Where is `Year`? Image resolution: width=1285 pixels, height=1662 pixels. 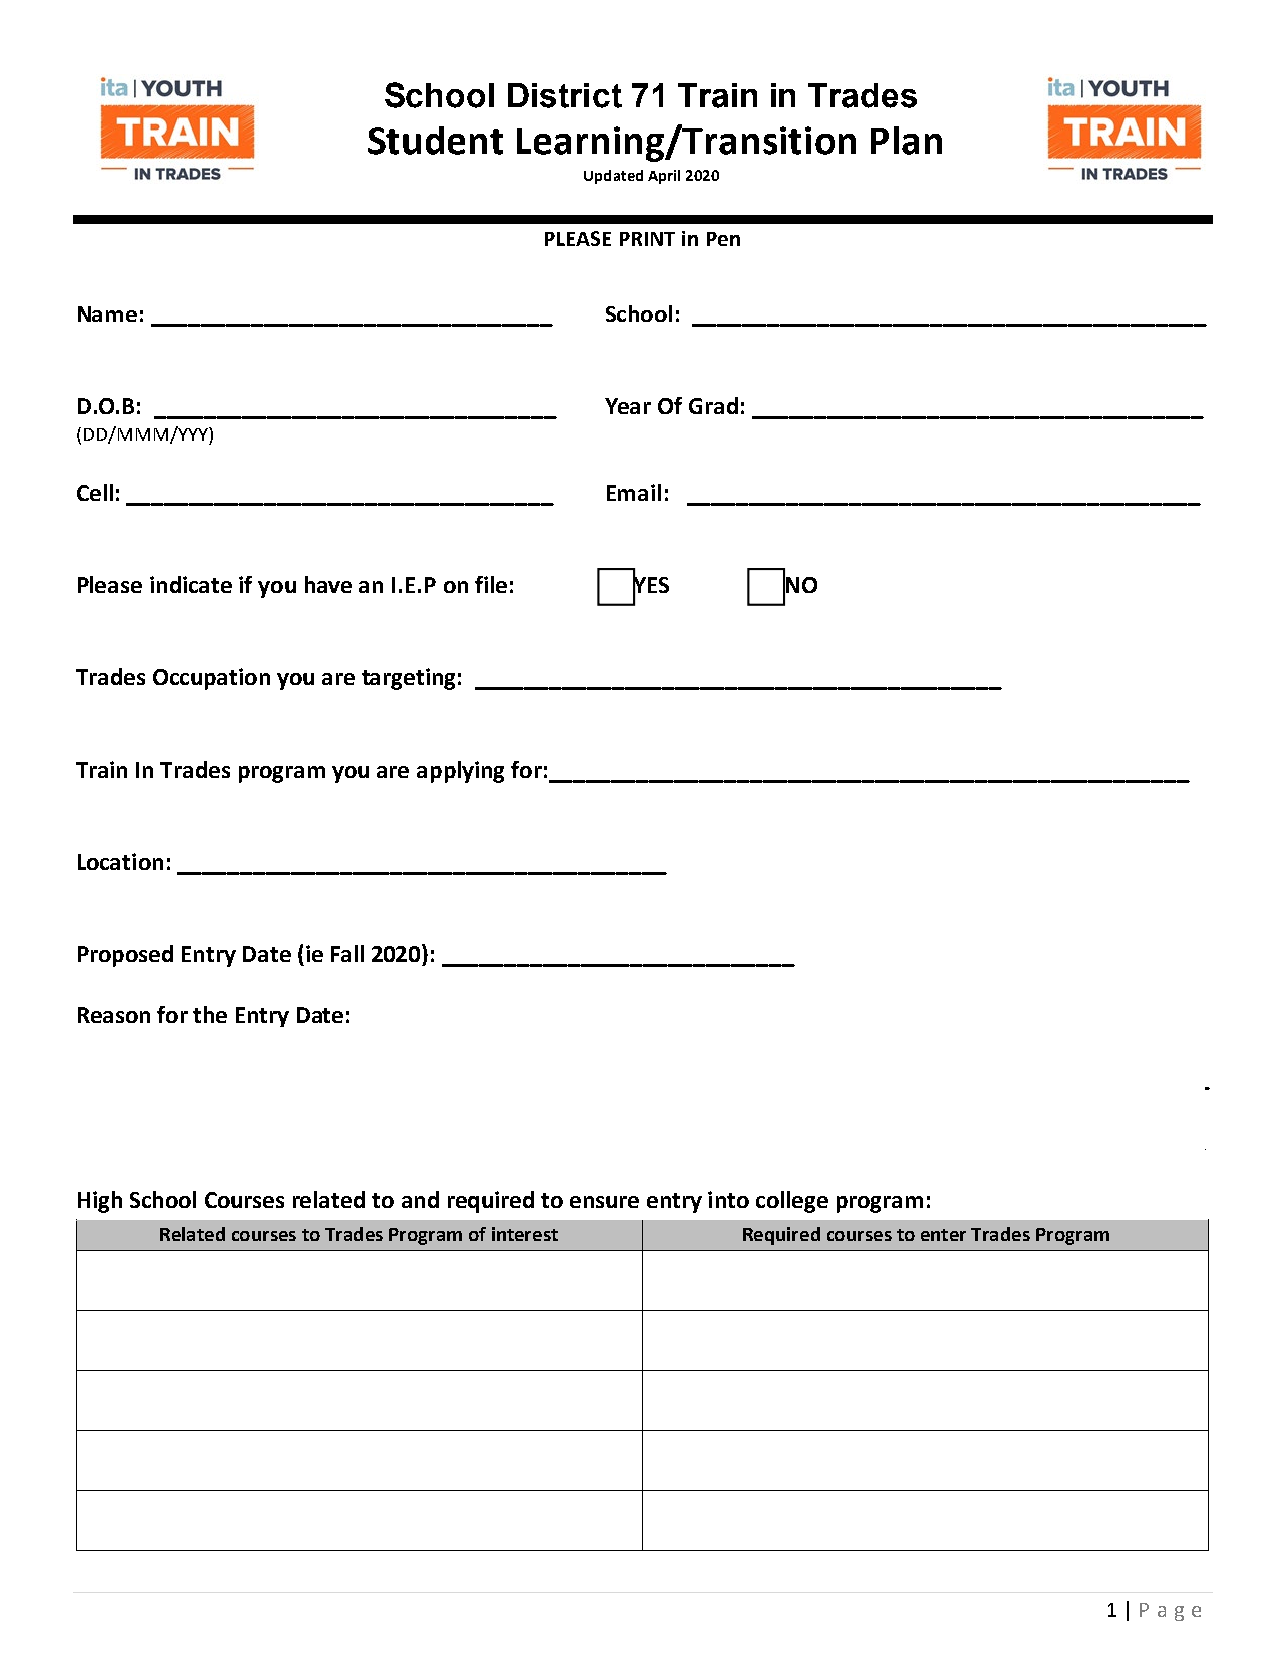 Year is located at coordinates (628, 406).
